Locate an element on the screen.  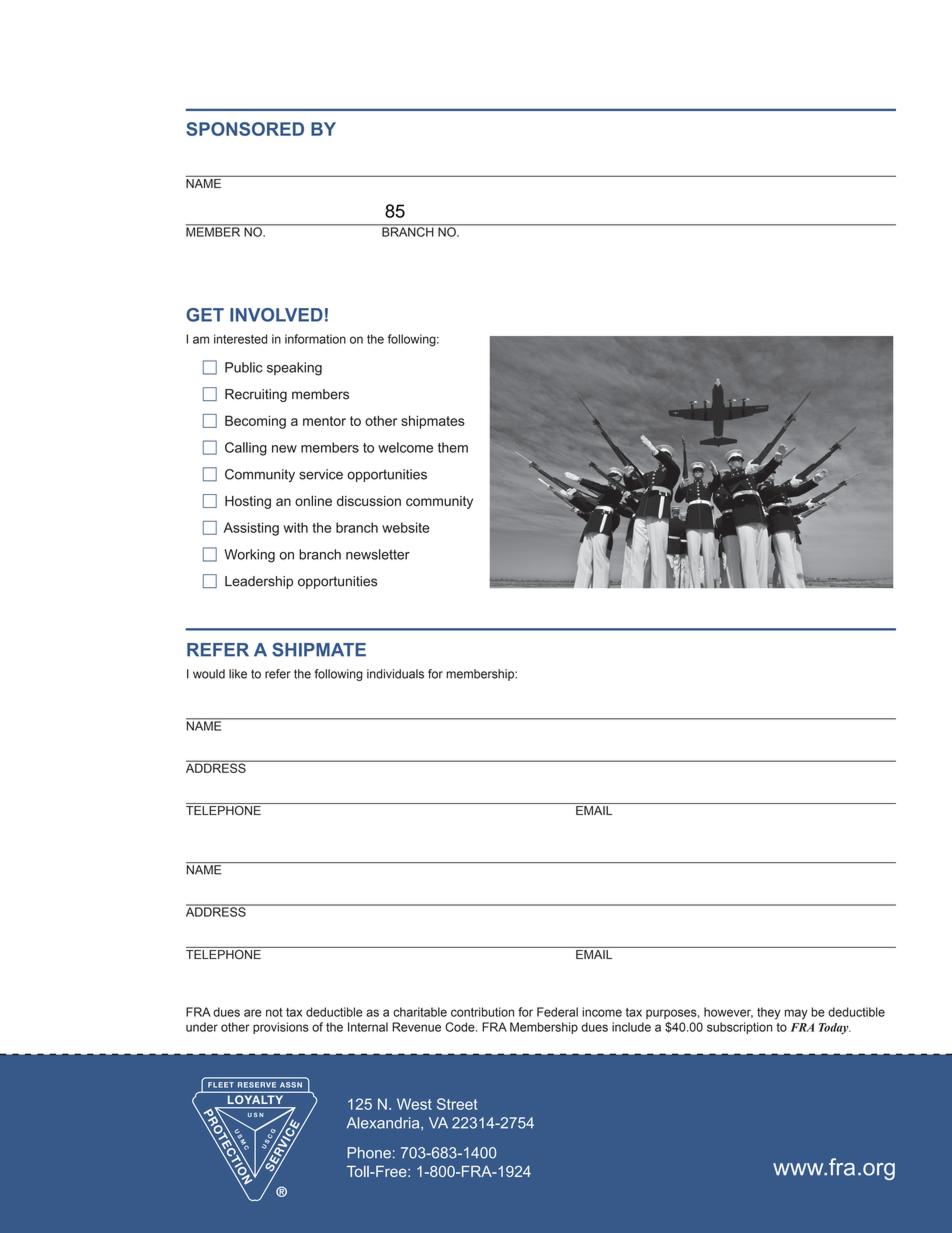
information is located at coordinates (315, 339).
